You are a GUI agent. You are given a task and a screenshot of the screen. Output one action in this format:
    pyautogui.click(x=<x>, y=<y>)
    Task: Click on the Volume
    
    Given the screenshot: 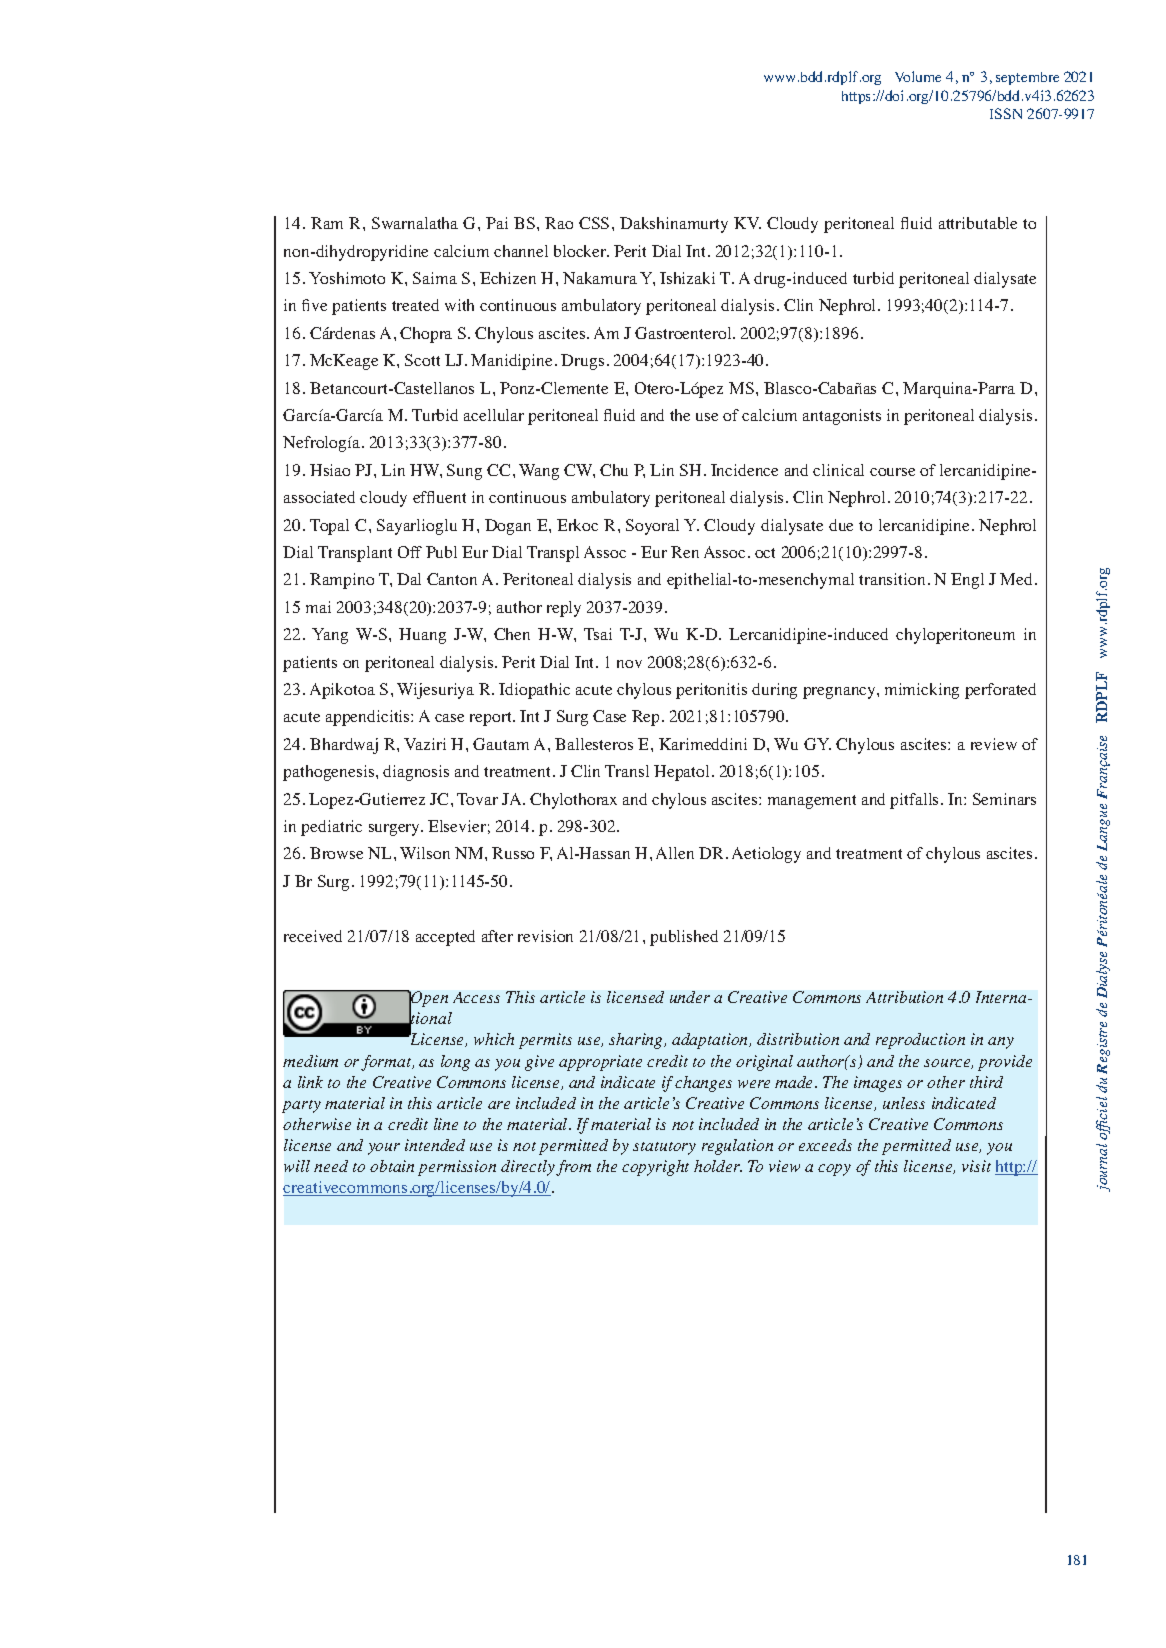 What is the action you would take?
    pyautogui.click(x=918, y=76)
